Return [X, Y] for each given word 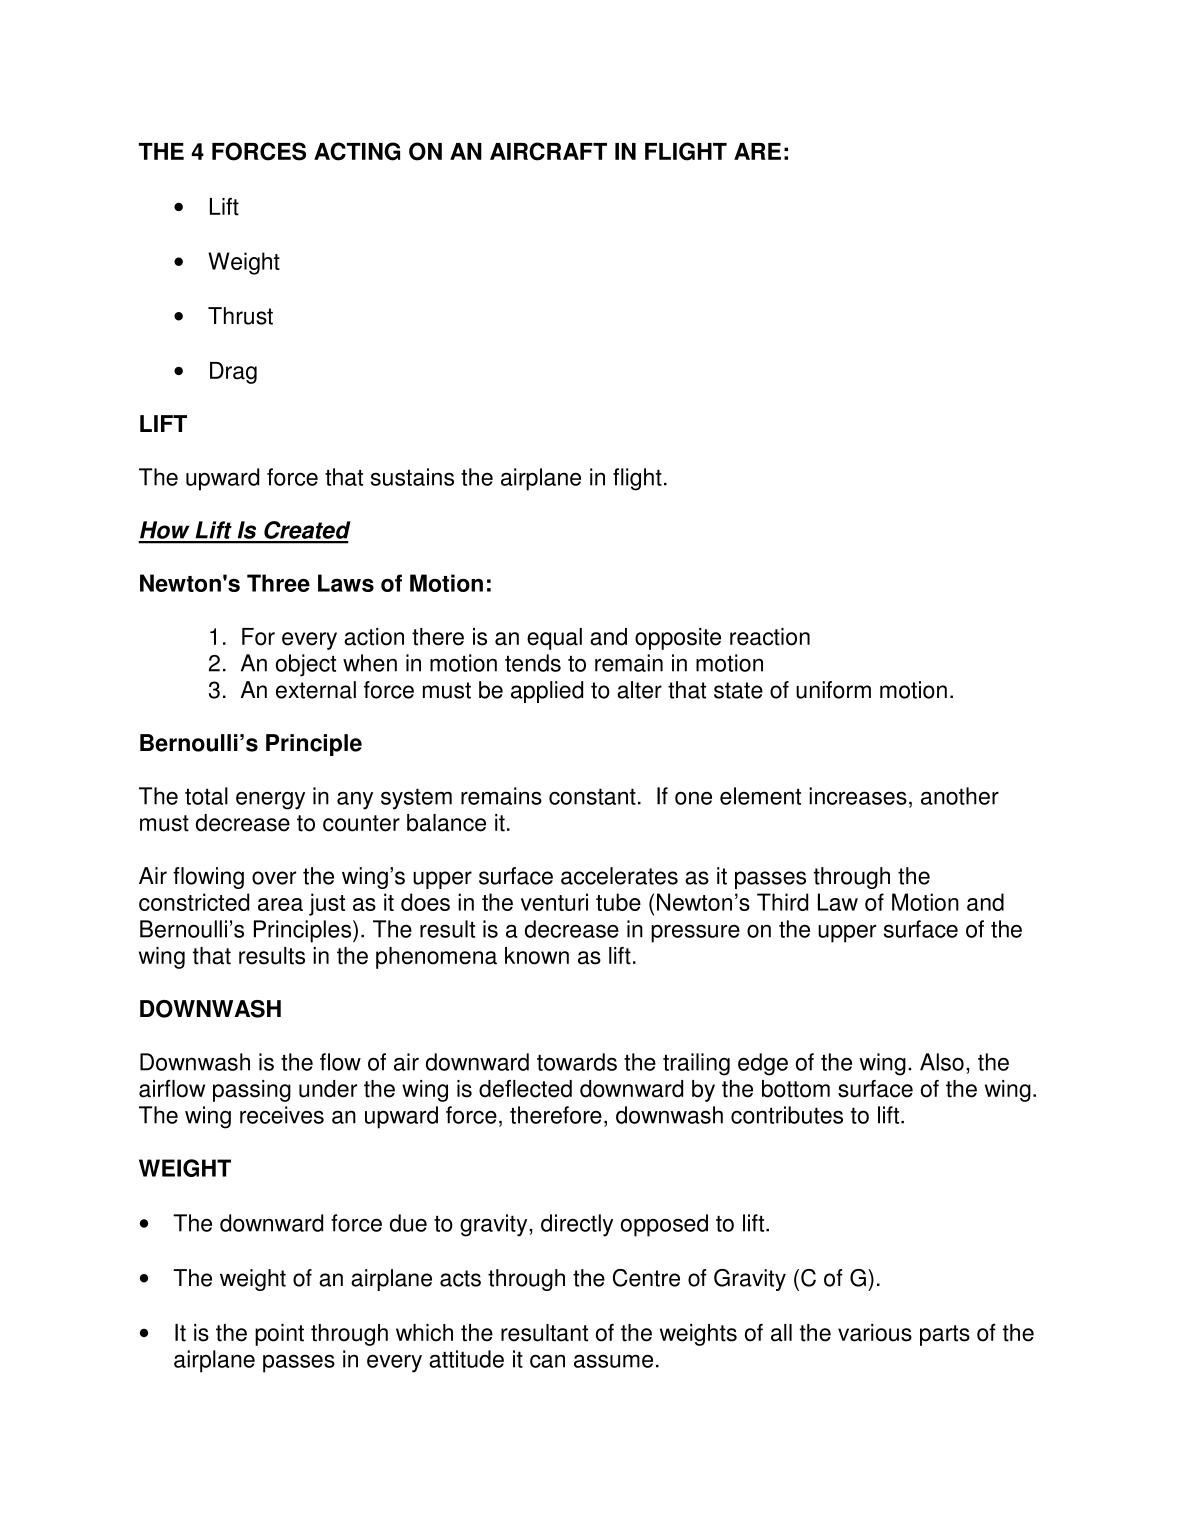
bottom [796, 1089]
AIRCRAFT [548, 151]
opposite [678, 639]
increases [858, 796]
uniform [833, 690]
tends [533, 663]
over [274, 878]
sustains [412, 477]
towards [577, 1062]
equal [554, 639]
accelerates [619, 876]
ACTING [357, 151]
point [279, 1335]
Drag [233, 373]
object [306, 665]
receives [282, 1115]
